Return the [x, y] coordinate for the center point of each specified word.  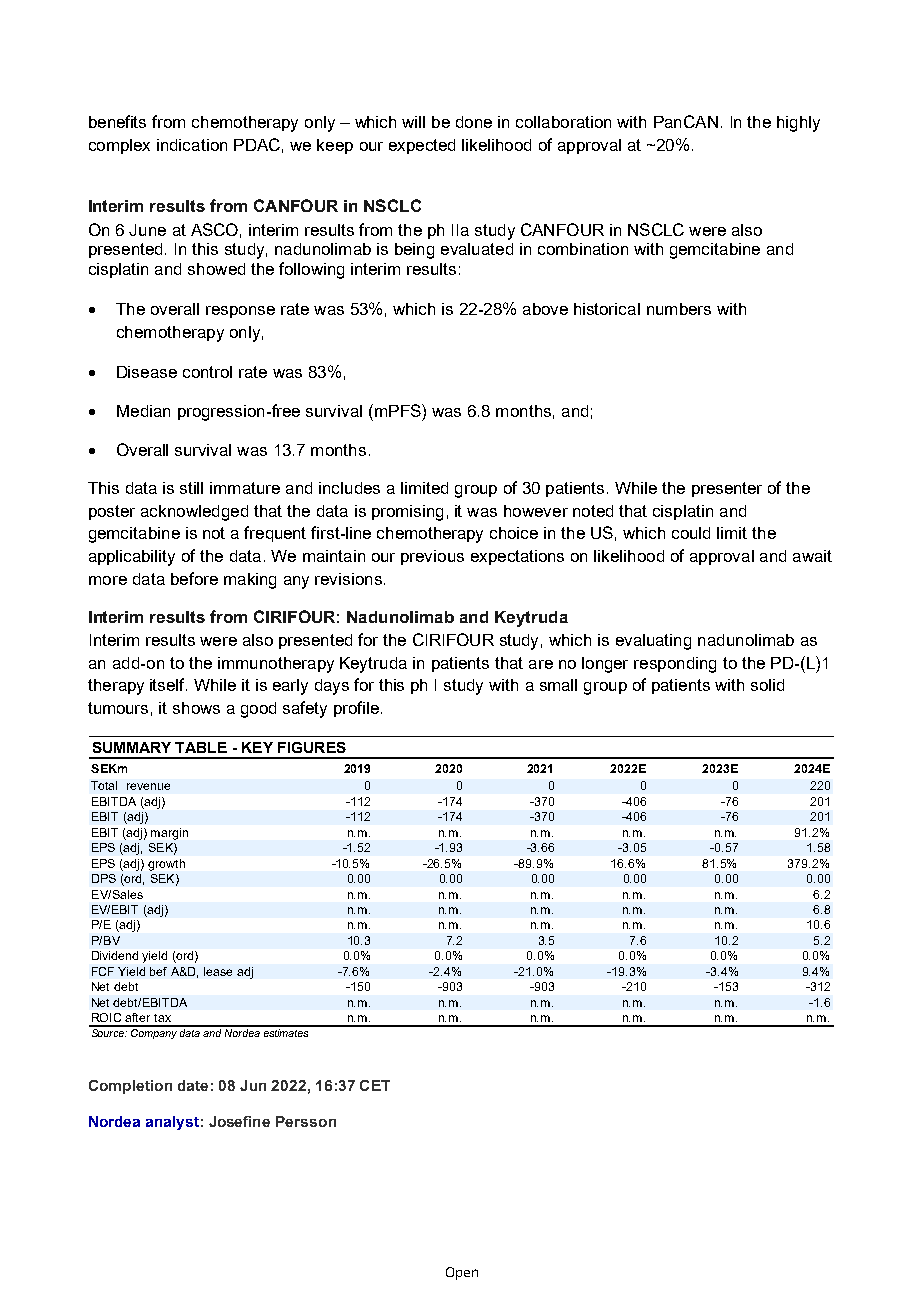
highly [798, 124]
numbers [679, 309]
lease [218, 971]
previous [432, 557]
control [207, 372]
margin [169, 834]
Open [462, 1273]
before [194, 578]
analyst [172, 1123]
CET [375, 1085]
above [545, 309]
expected [422, 146]
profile [356, 709]
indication [192, 145]
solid [767, 685]
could [691, 533]
